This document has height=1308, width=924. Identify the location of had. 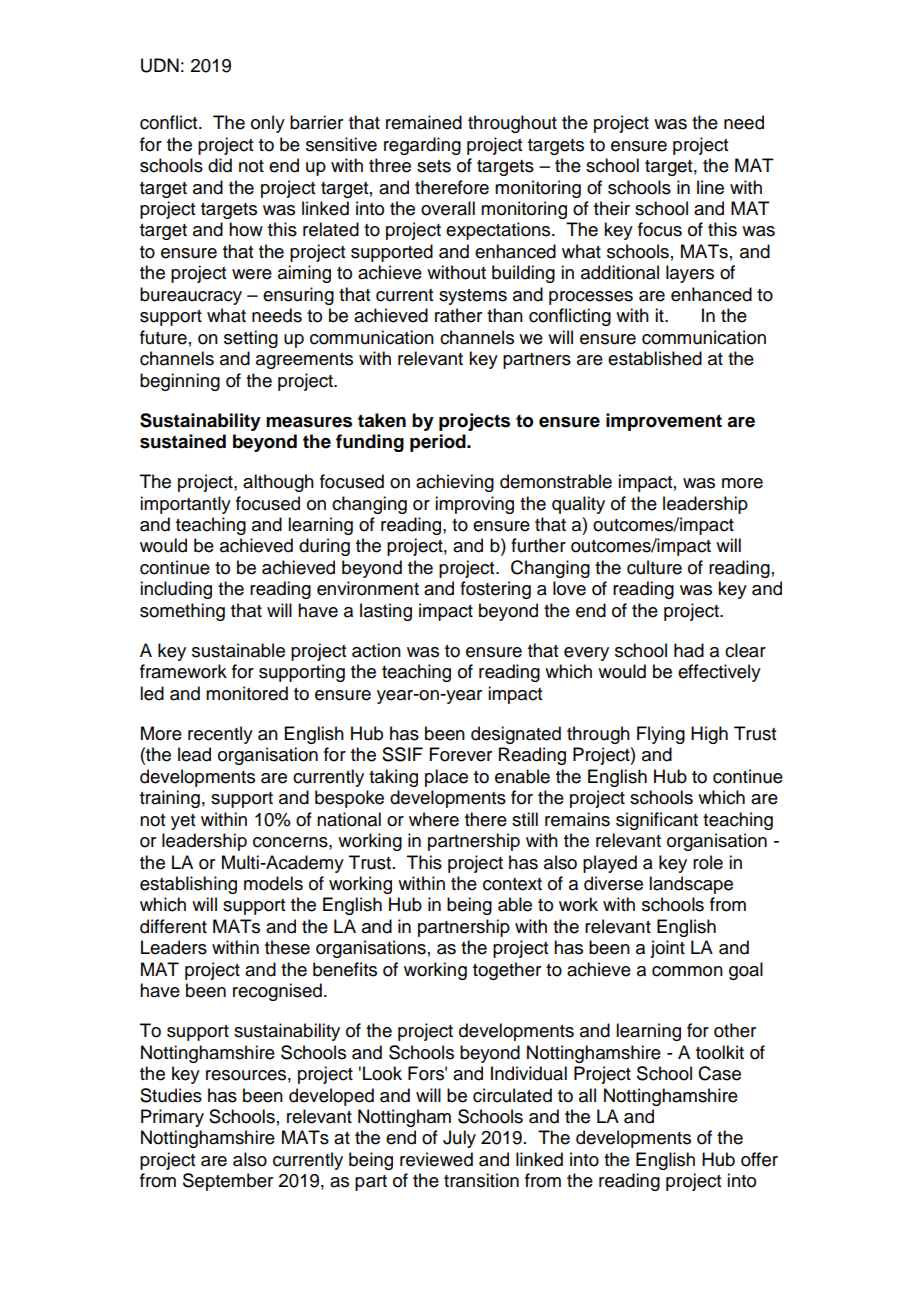
(689, 650).
